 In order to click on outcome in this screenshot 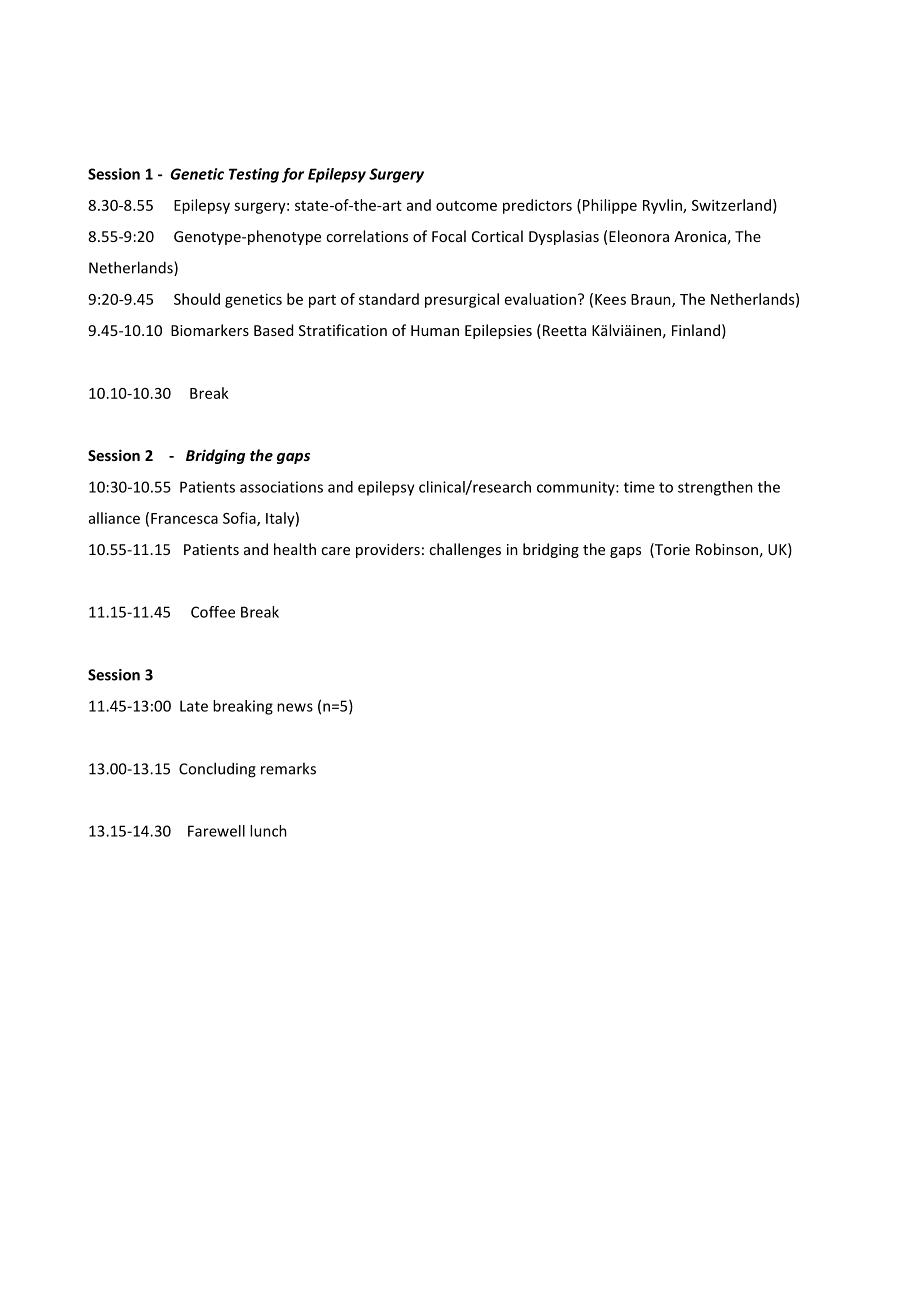, I will do `click(466, 206)`.
